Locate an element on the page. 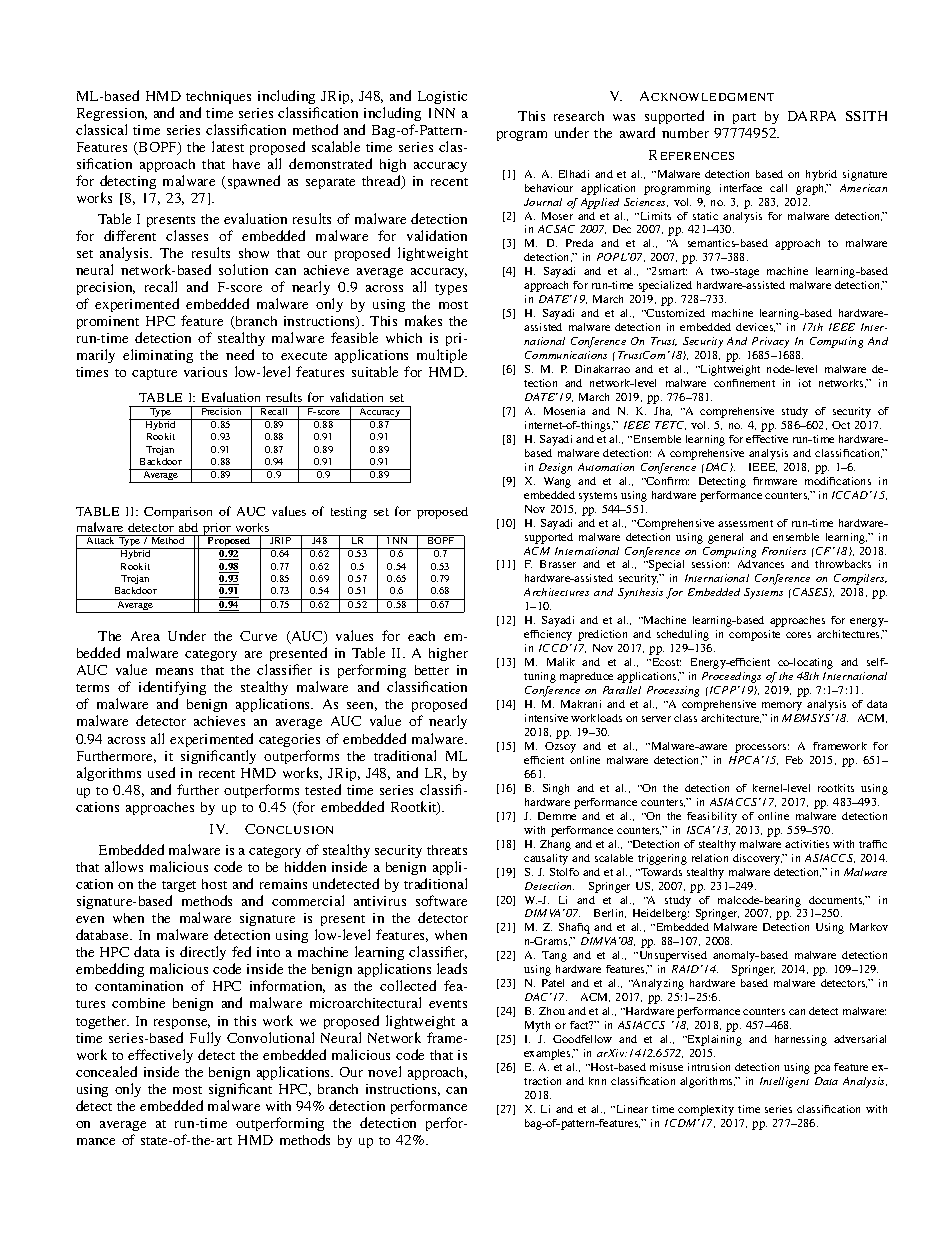  DARPA is located at coordinates (812, 116).
